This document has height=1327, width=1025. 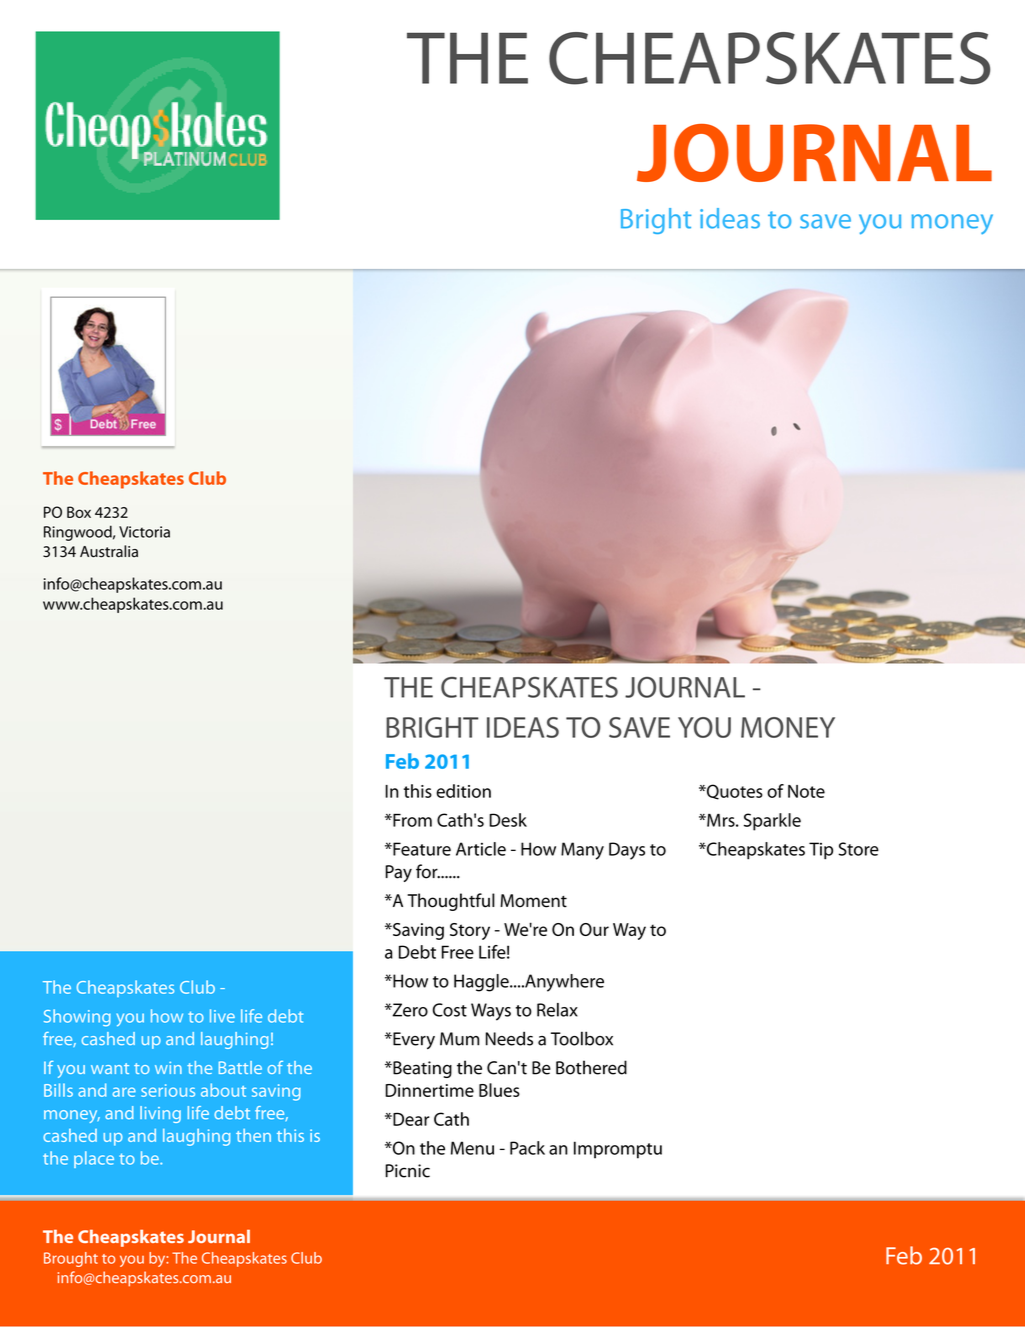 What do you see at coordinates (71, 1259) in the document?
I see `Brought` at bounding box center [71, 1259].
